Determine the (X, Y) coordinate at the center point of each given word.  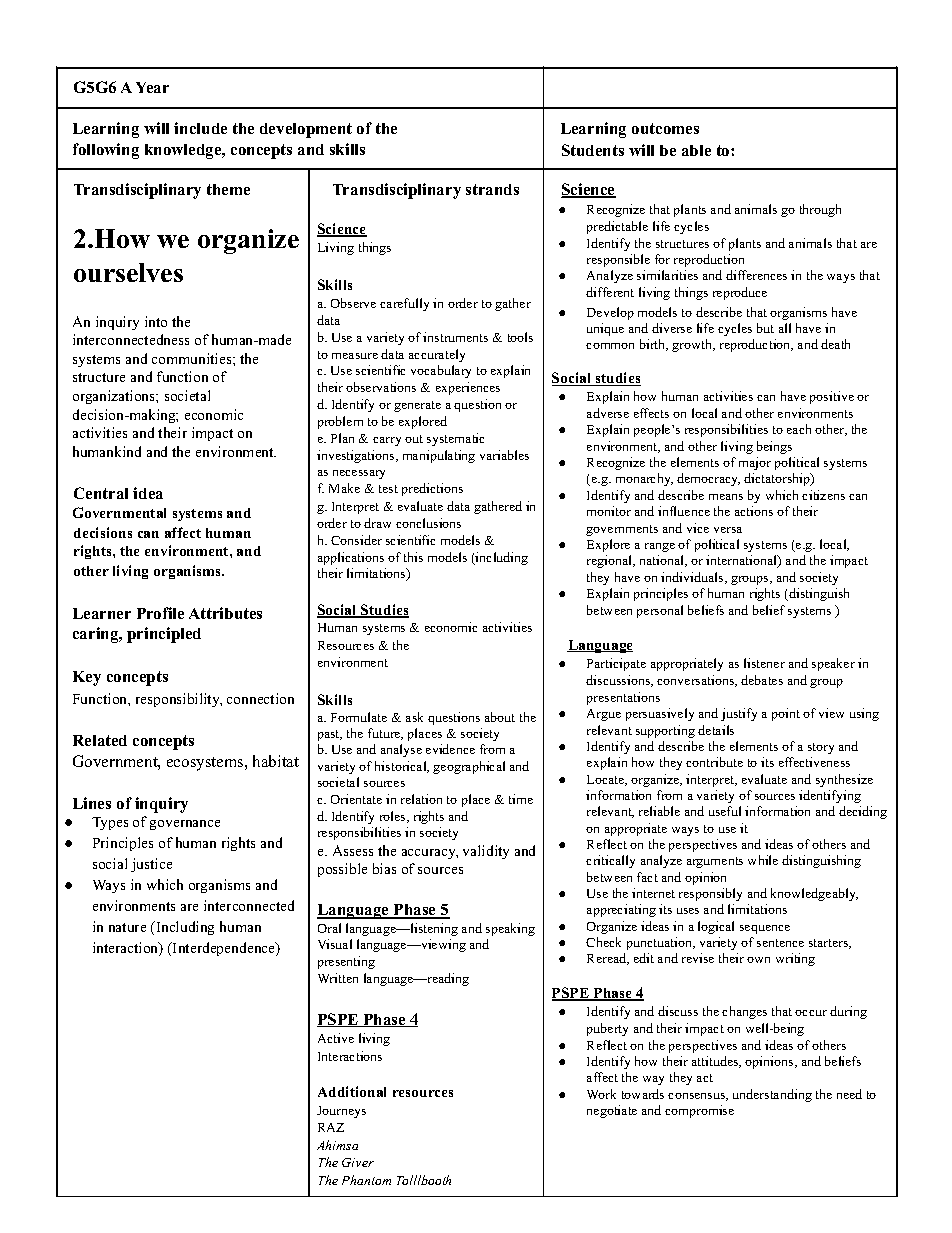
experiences (468, 388)
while (763, 860)
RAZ (331, 1127)
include (200, 128)
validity (486, 852)
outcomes (665, 128)
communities (193, 358)
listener (764, 663)
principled (164, 635)
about (500, 717)
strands (492, 189)
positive (832, 397)
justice (151, 865)
